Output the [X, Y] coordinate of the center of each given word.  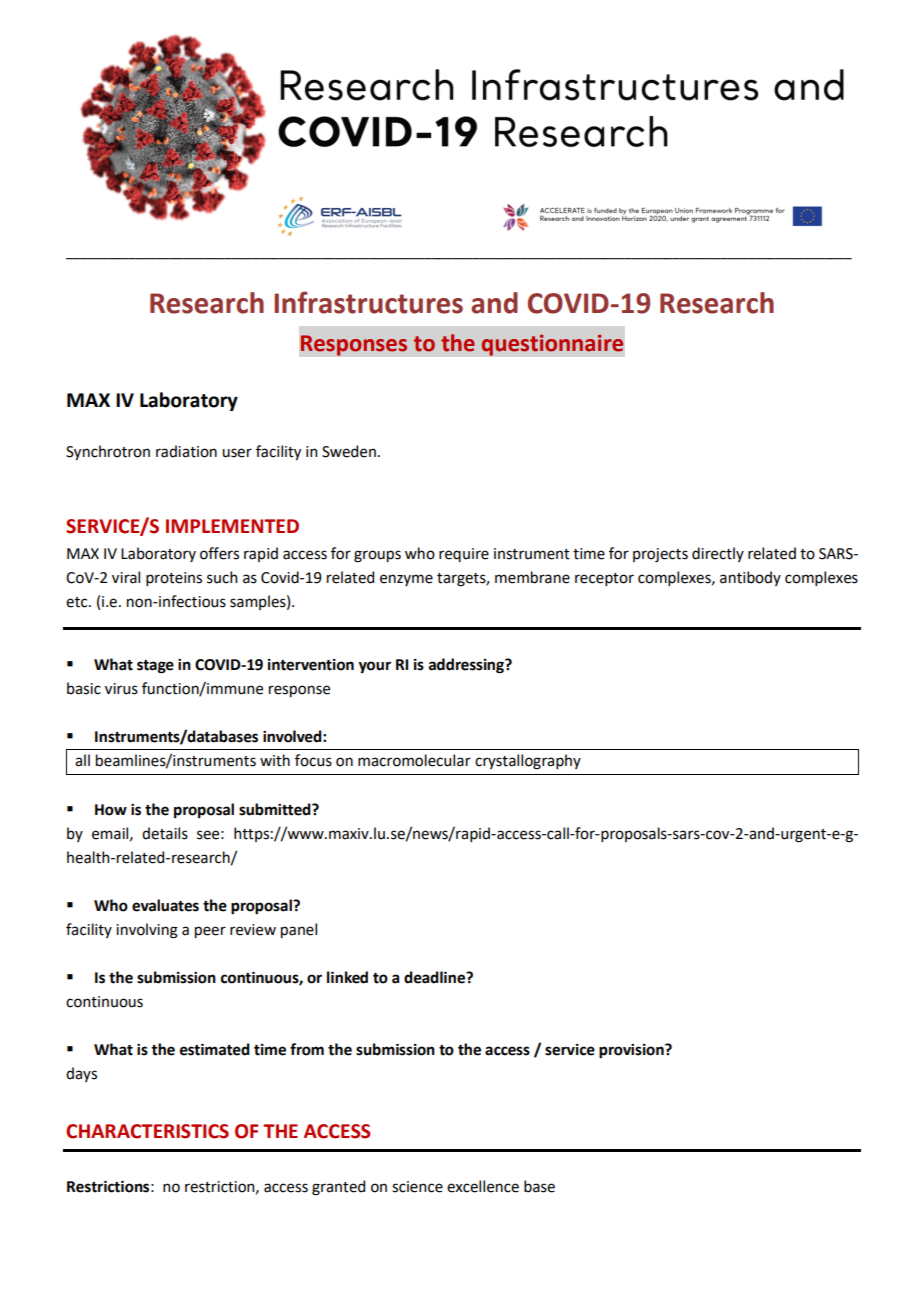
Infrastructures [368, 302]
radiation [186, 451]
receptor [604, 579]
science [417, 1187]
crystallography [528, 762]
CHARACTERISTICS [147, 1131]
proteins [174, 579]
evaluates [165, 905]
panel [299, 930]
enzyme [406, 580]
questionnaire [552, 345]
